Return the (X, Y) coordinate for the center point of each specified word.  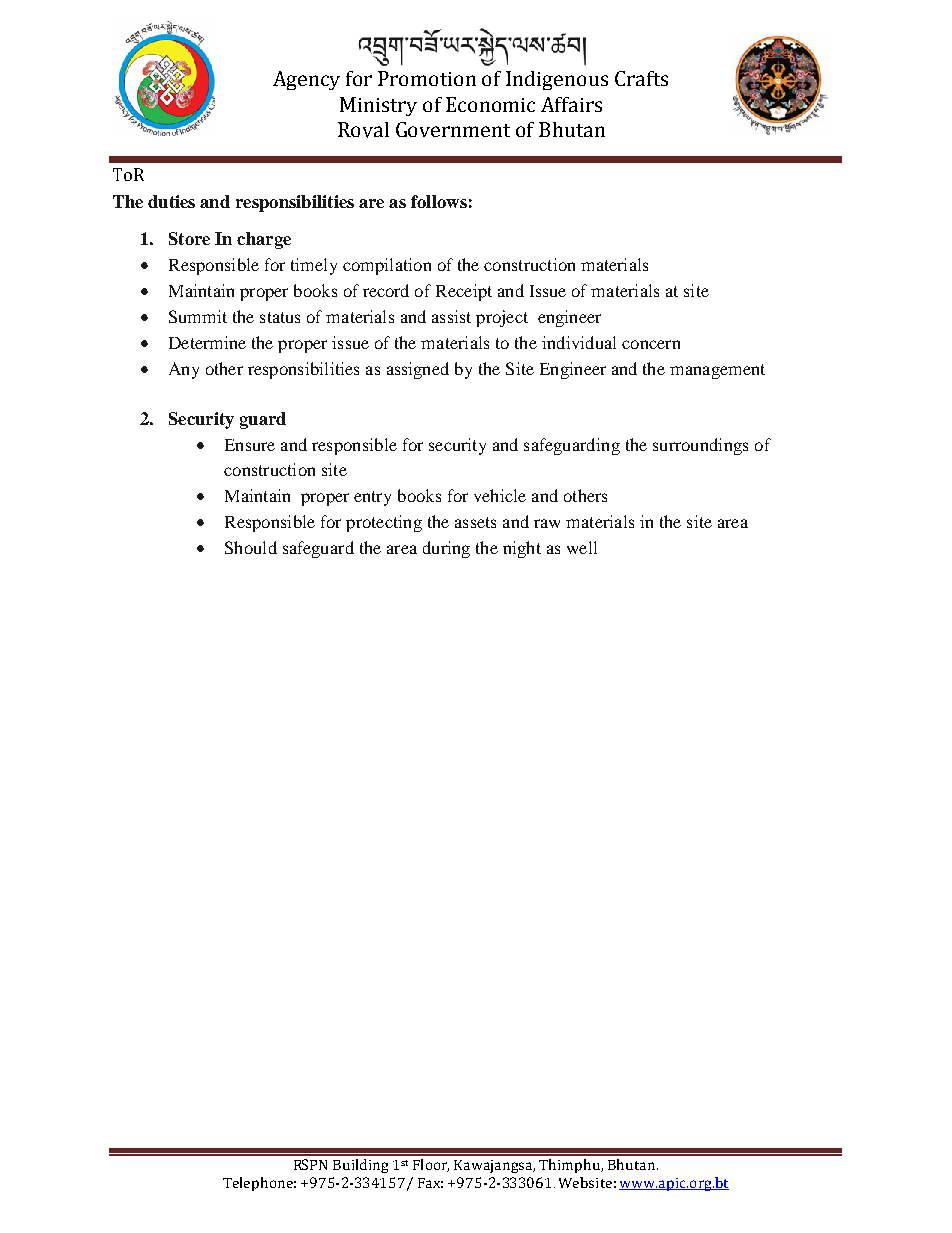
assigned (418, 370)
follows (439, 201)
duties (171, 201)
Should (251, 547)
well (582, 547)
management (717, 371)
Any (184, 370)
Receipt (464, 292)
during (446, 549)
